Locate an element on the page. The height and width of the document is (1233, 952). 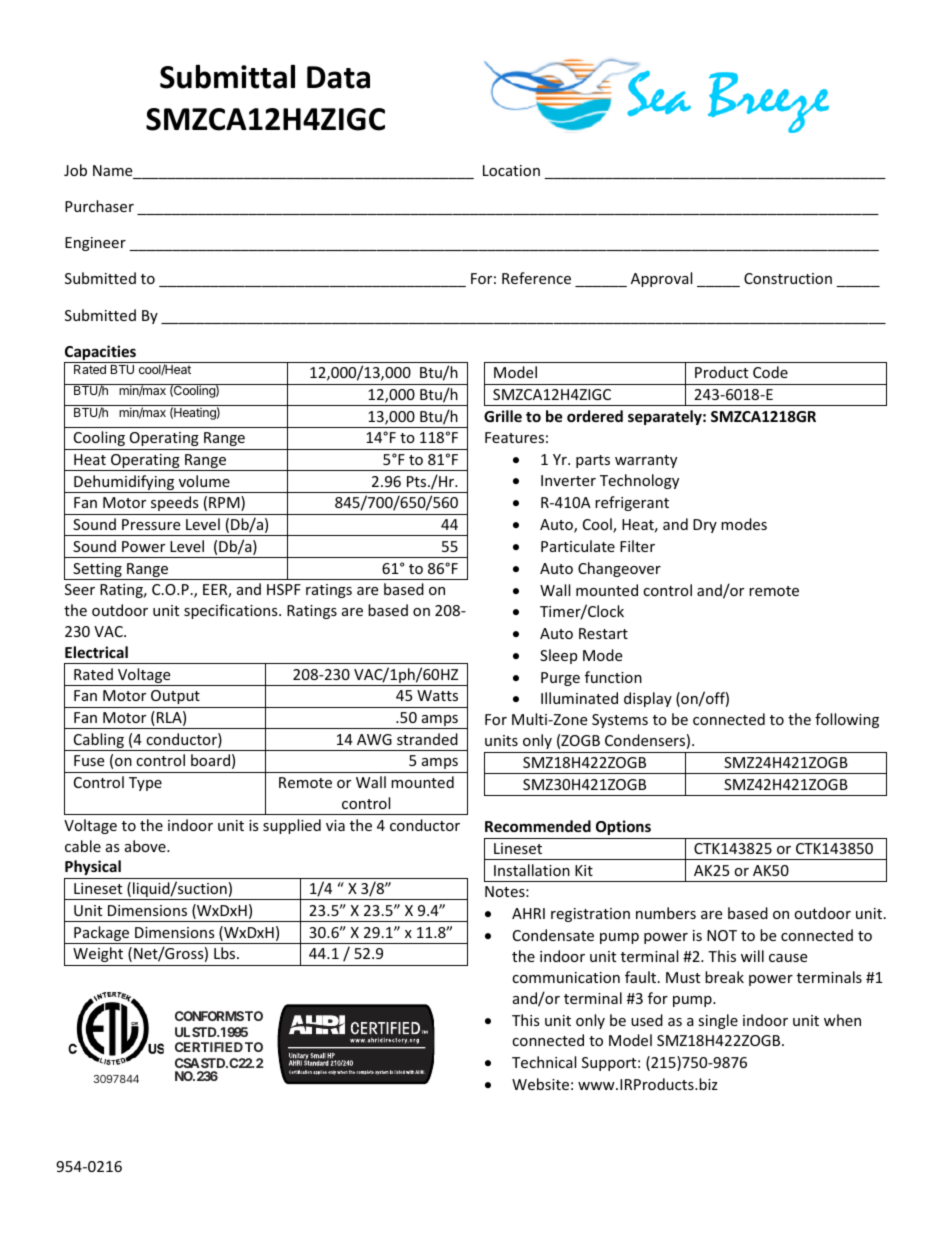
Submittal is located at coordinates (227, 76).
